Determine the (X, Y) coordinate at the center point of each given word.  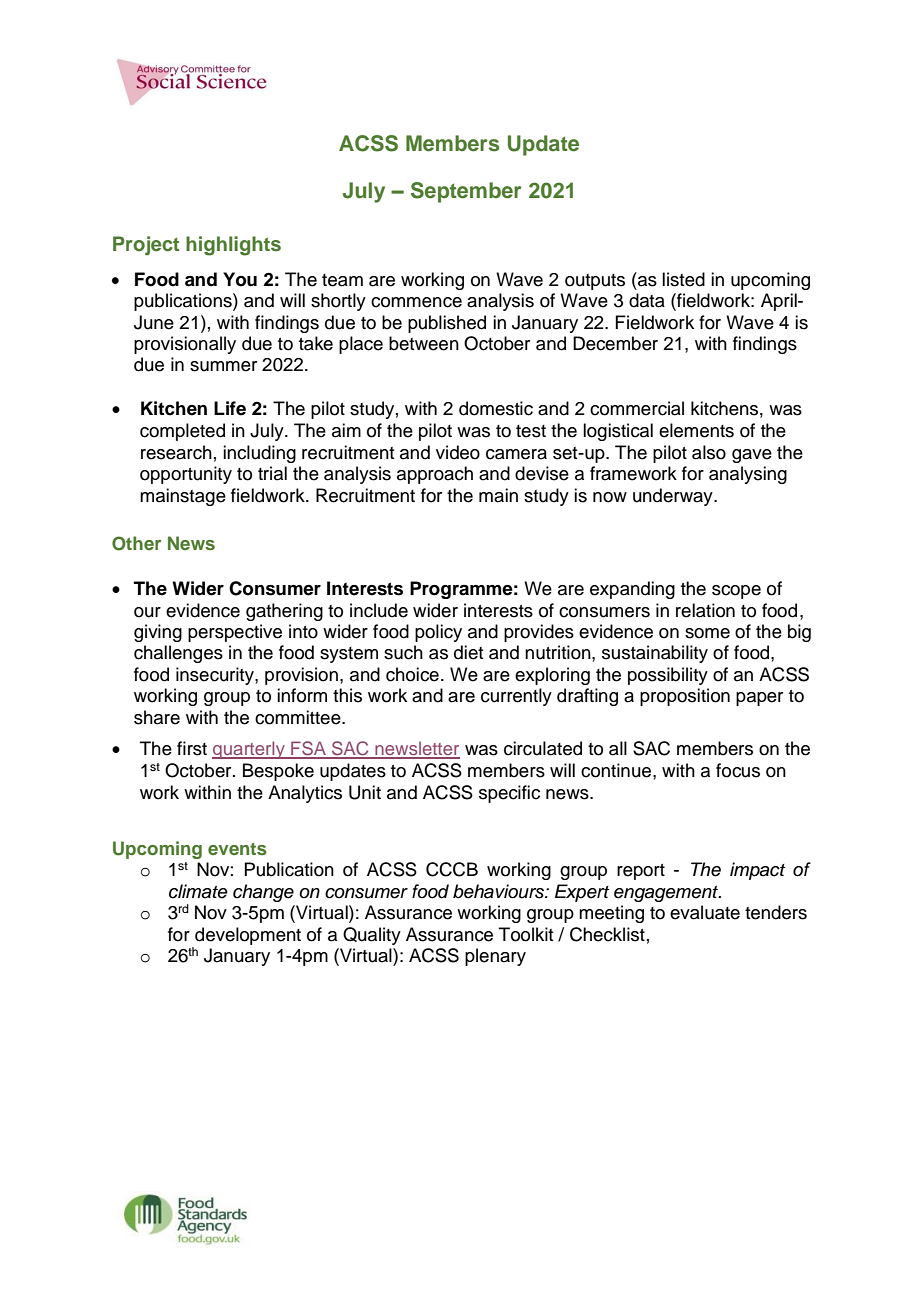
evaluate (705, 912)
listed (683, 279)
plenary (495, 957)
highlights (233, 246)
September (466, 192)
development (248, 936)
